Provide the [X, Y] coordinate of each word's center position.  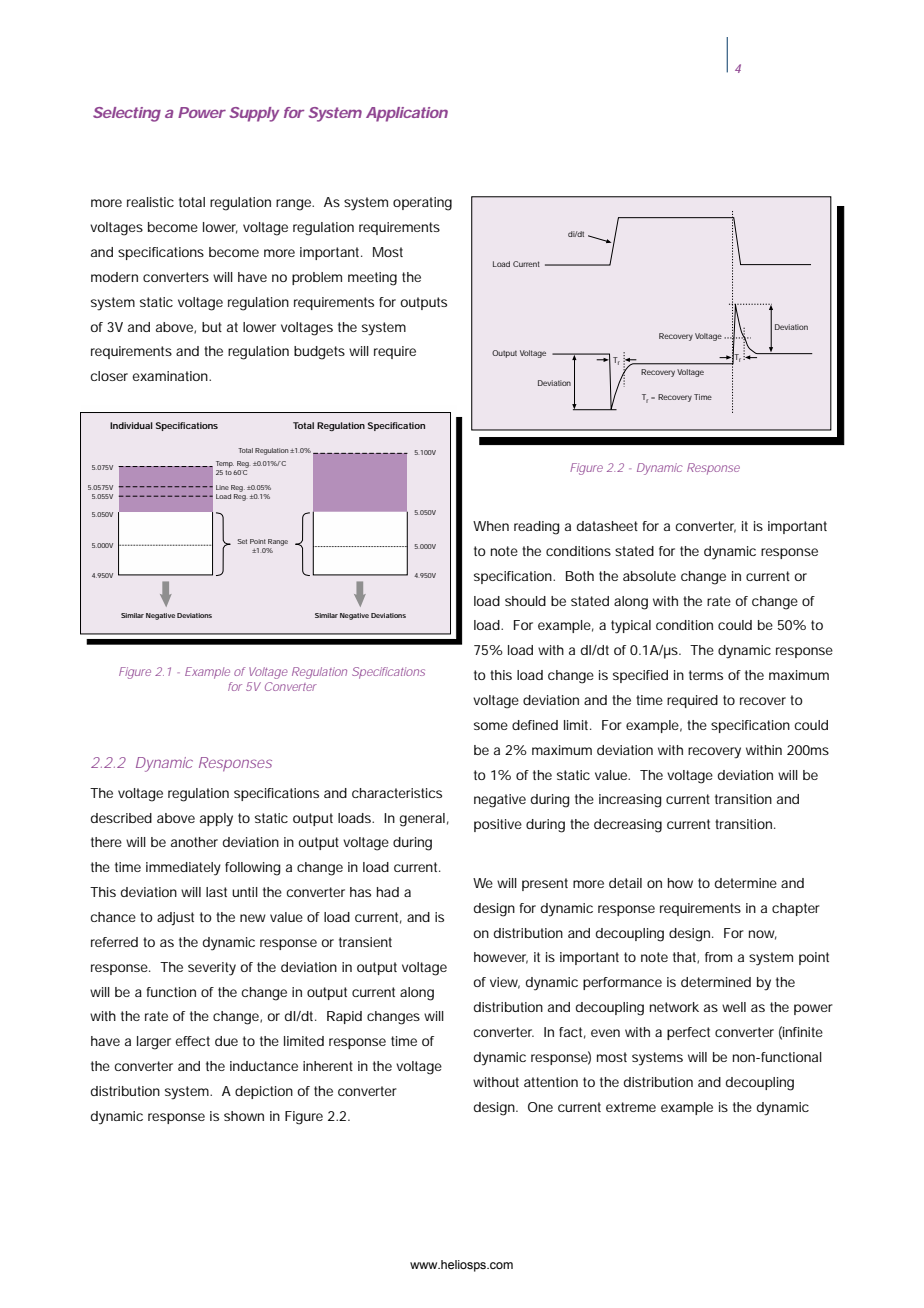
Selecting [127, 114]
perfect [688, 1033]
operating [422, 204]
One [540, 1107]
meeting [372, 279]
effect [193, 1041]
